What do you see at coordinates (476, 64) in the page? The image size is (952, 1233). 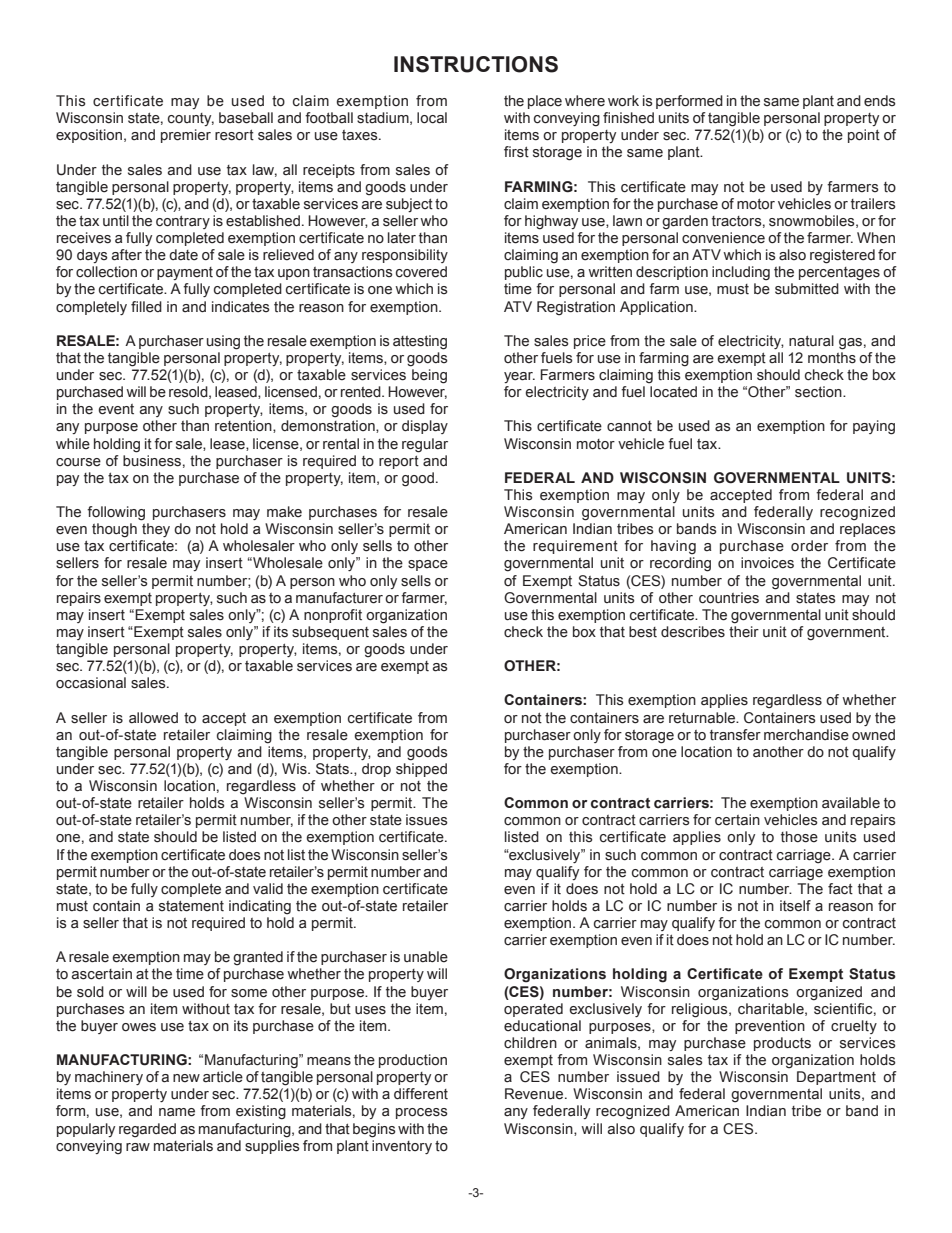 I see `INSTRUCTIONS` at bounding box center [476, 64].
